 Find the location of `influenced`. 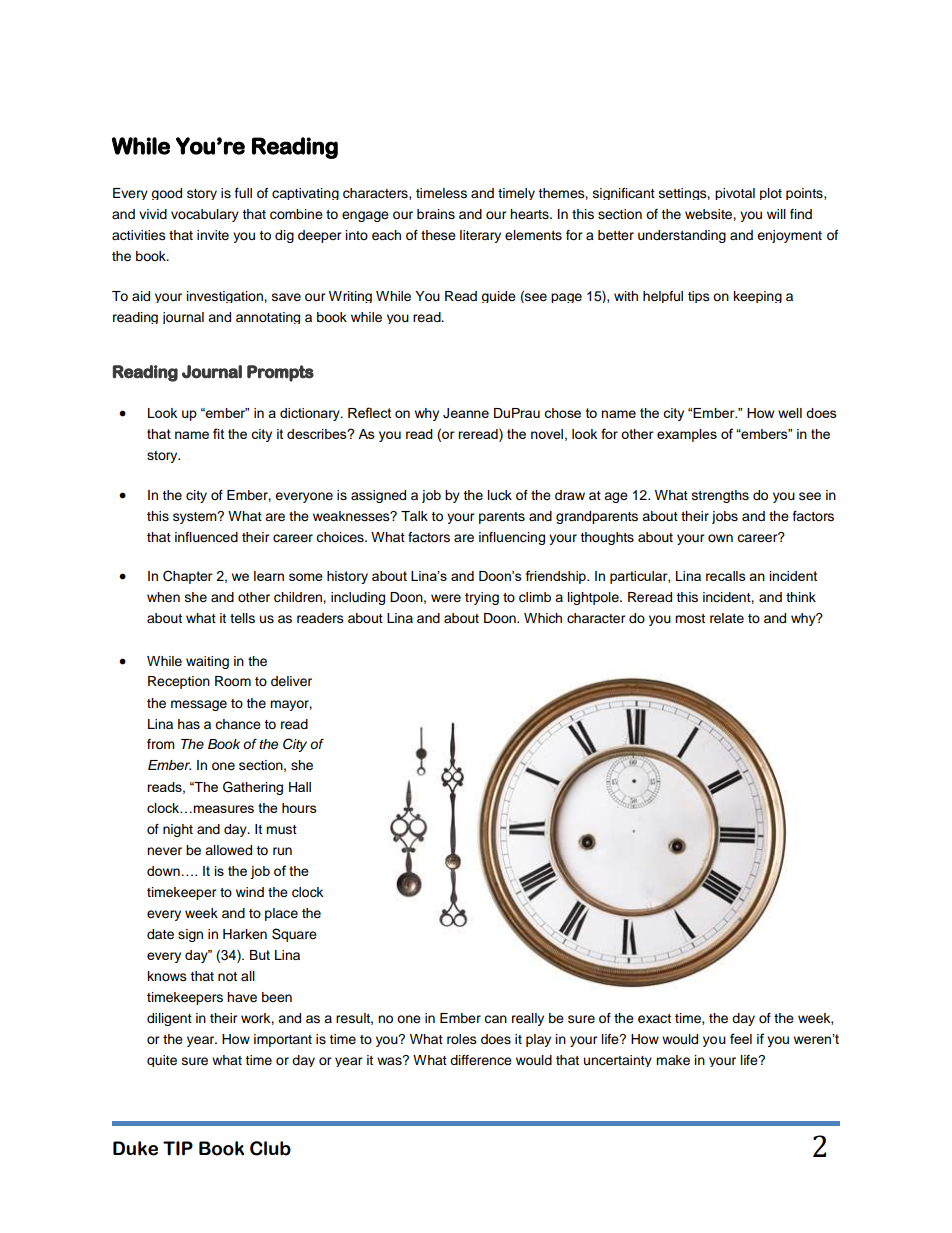

influenced is located at coordinates (206, 537).
